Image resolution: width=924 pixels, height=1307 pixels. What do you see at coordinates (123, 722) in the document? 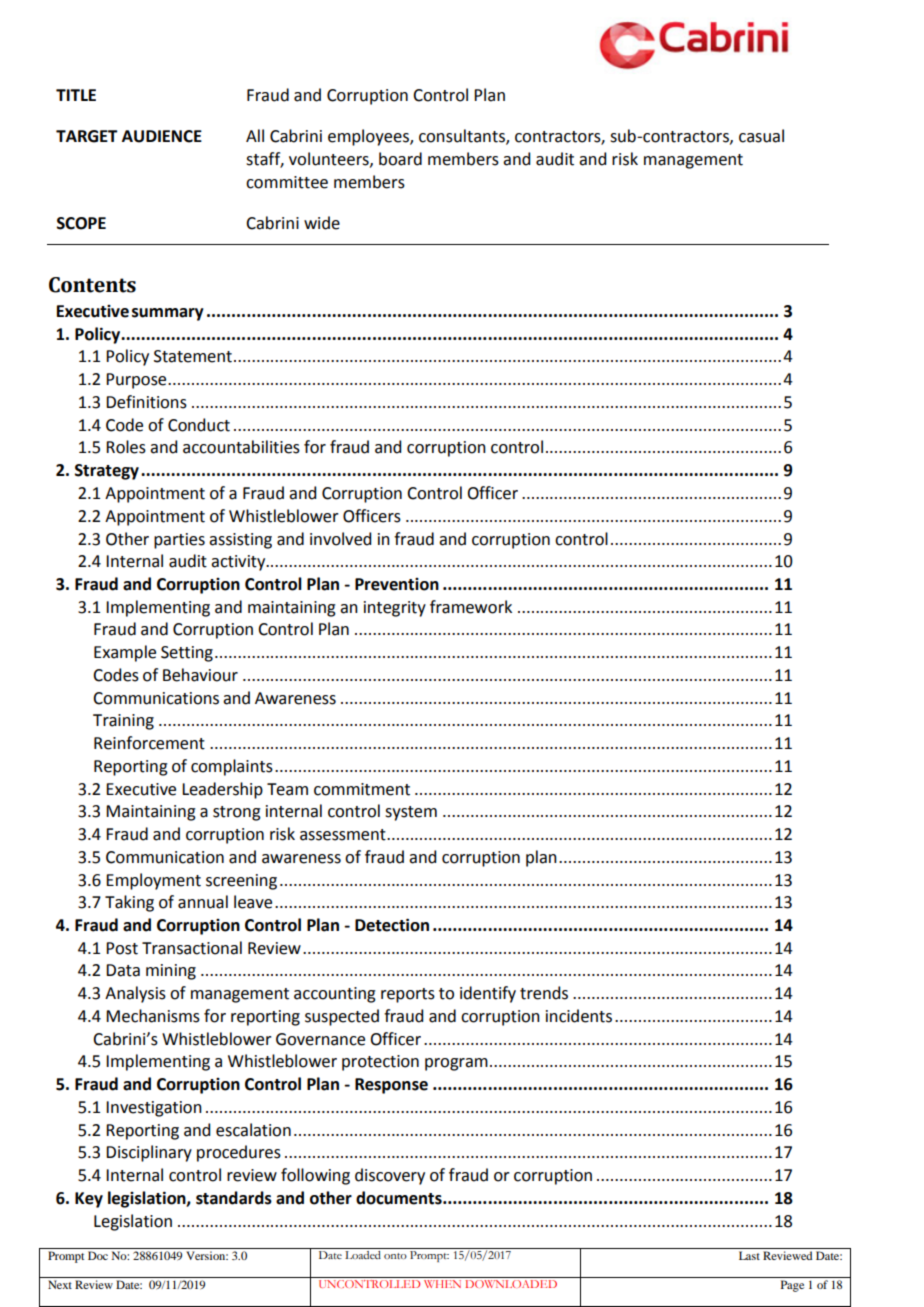
I see `Training` at bounding box center [123, 722].
